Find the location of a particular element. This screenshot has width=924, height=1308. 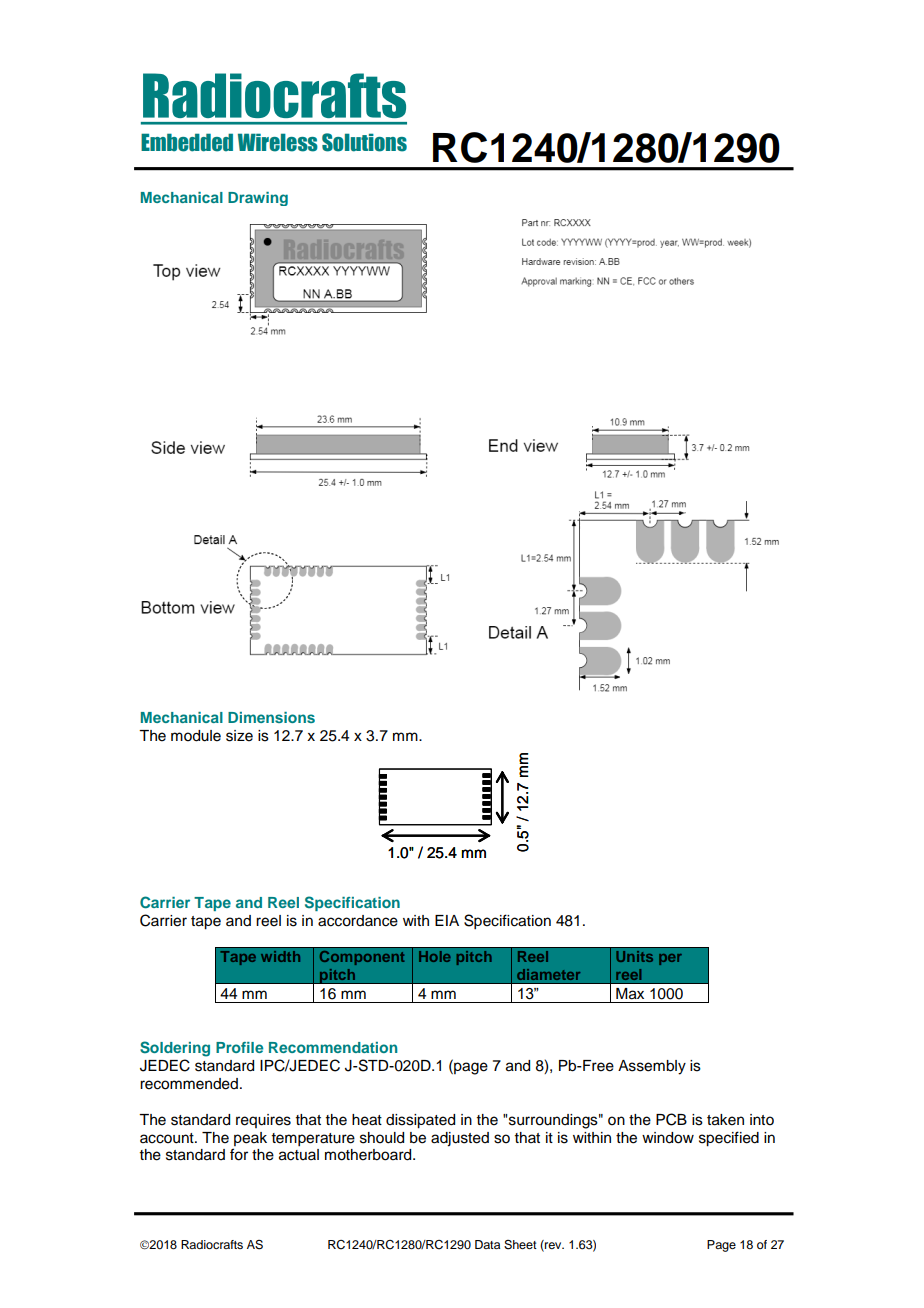

window is located at coordinates (668, 1138).
